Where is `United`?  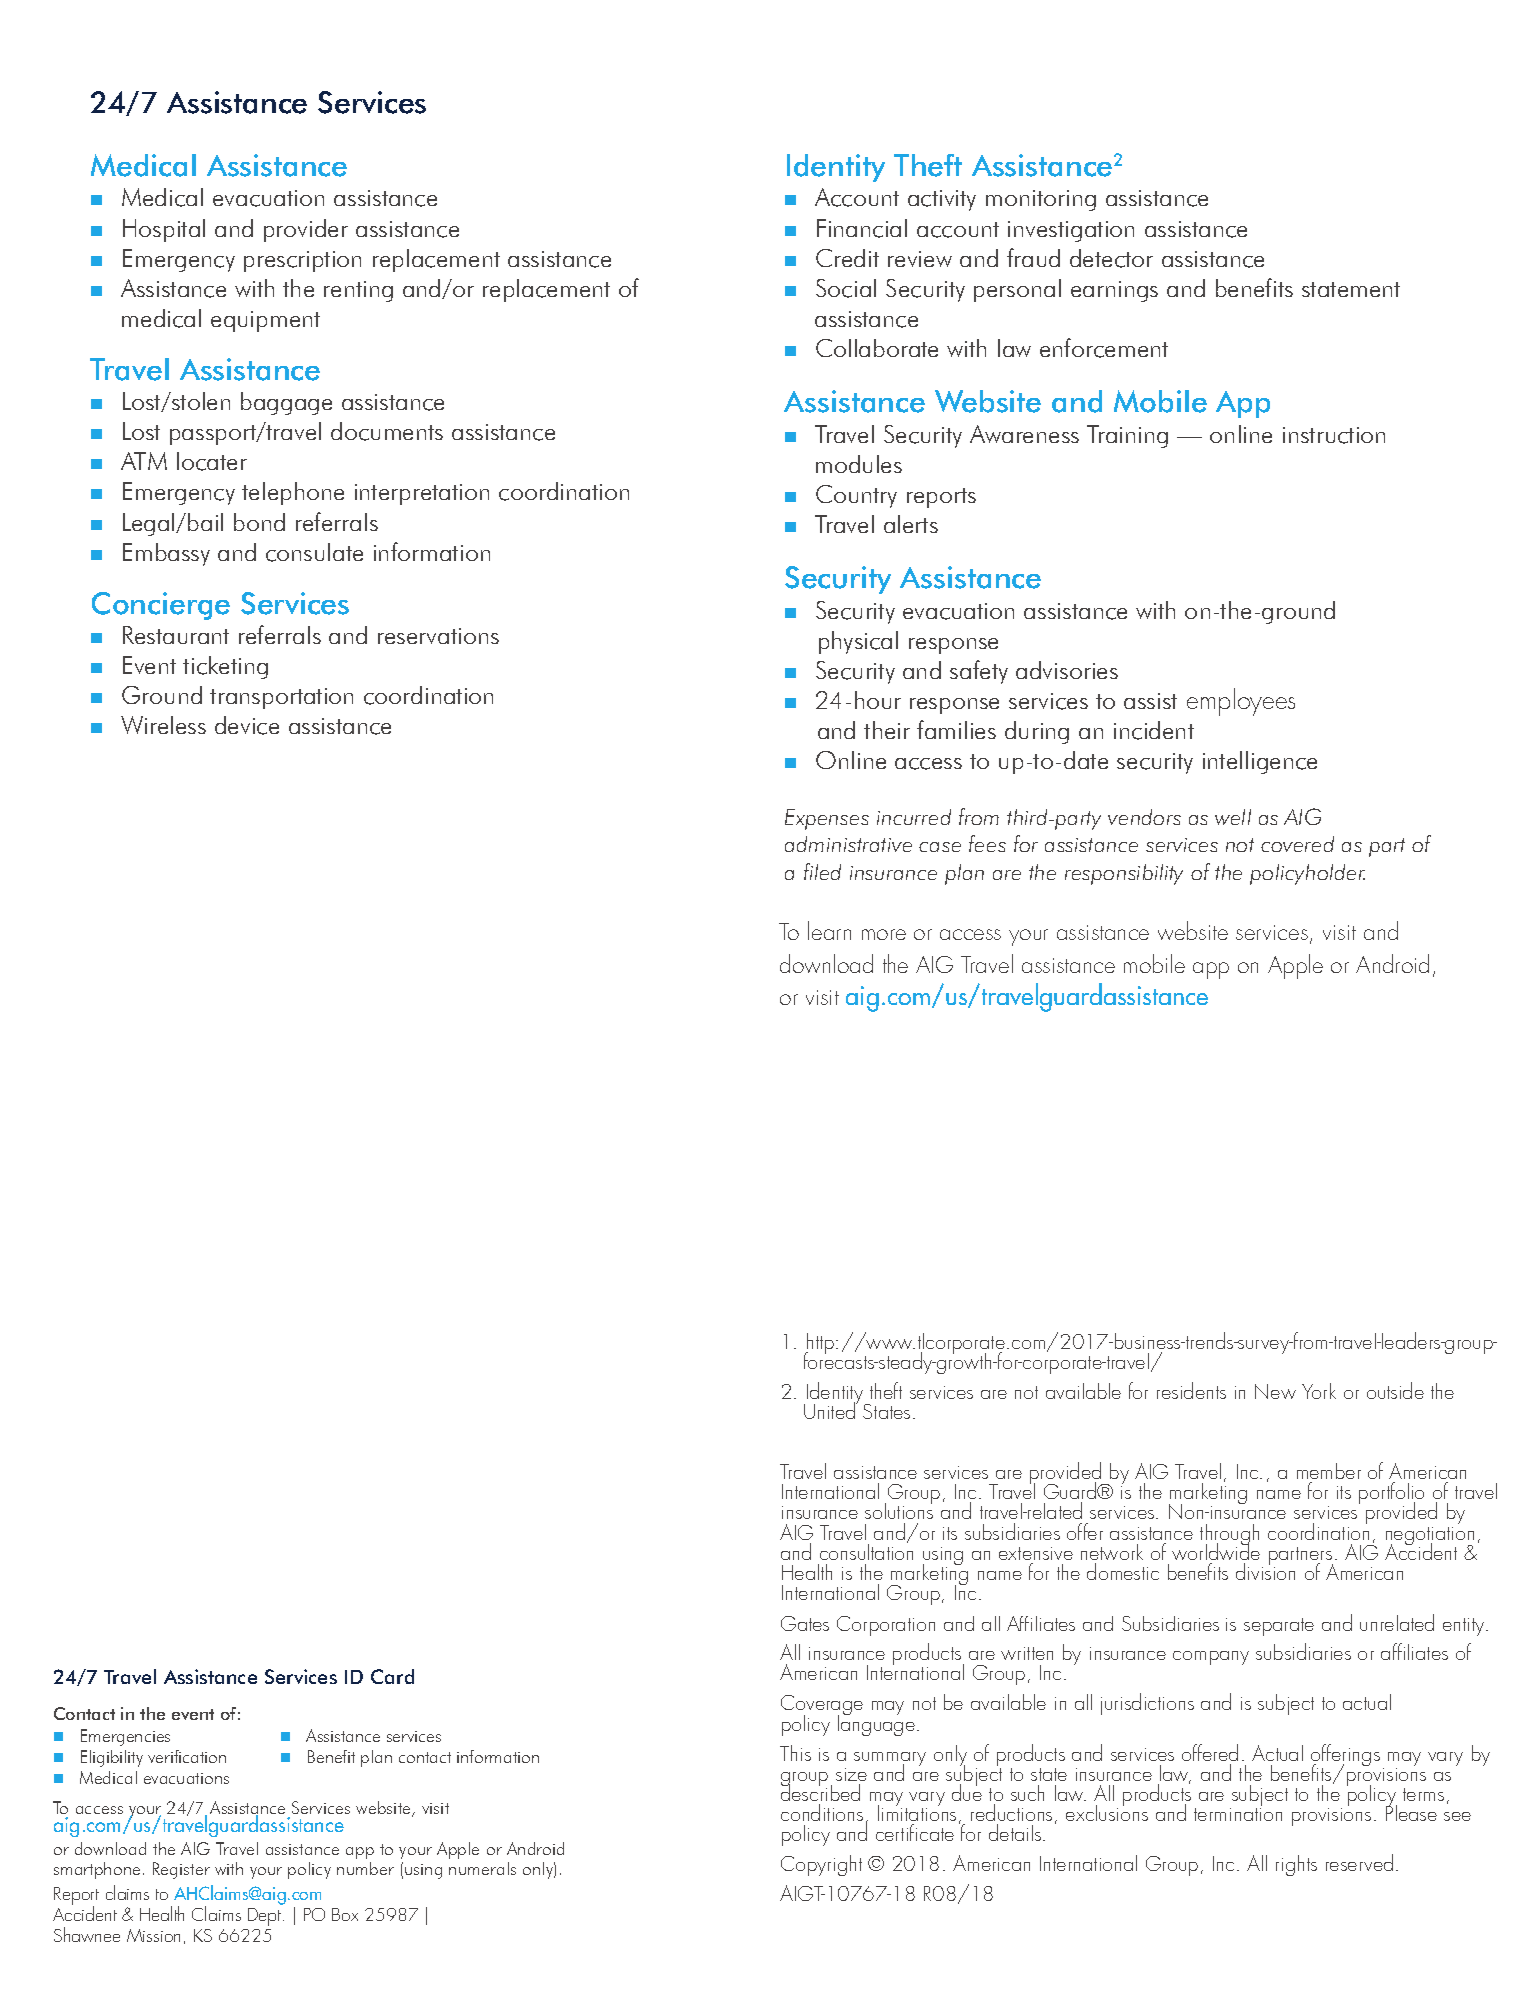 United is located at coordinates (831, 1410).
